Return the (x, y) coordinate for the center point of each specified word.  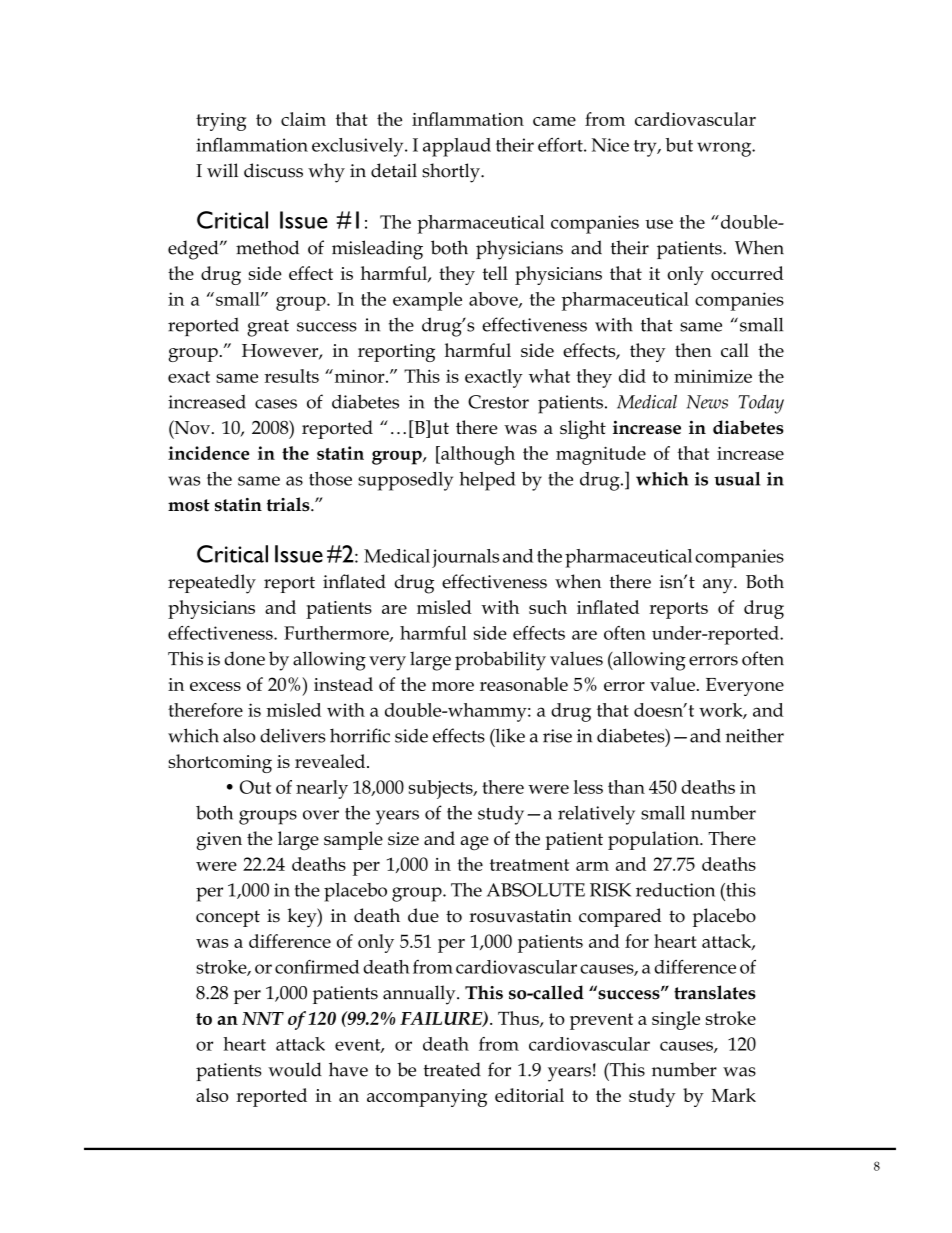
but (679, 145)
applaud (457, 147)
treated (452, 1069)
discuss (273, 170)
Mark (733, 1095)
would (295, 1069)
